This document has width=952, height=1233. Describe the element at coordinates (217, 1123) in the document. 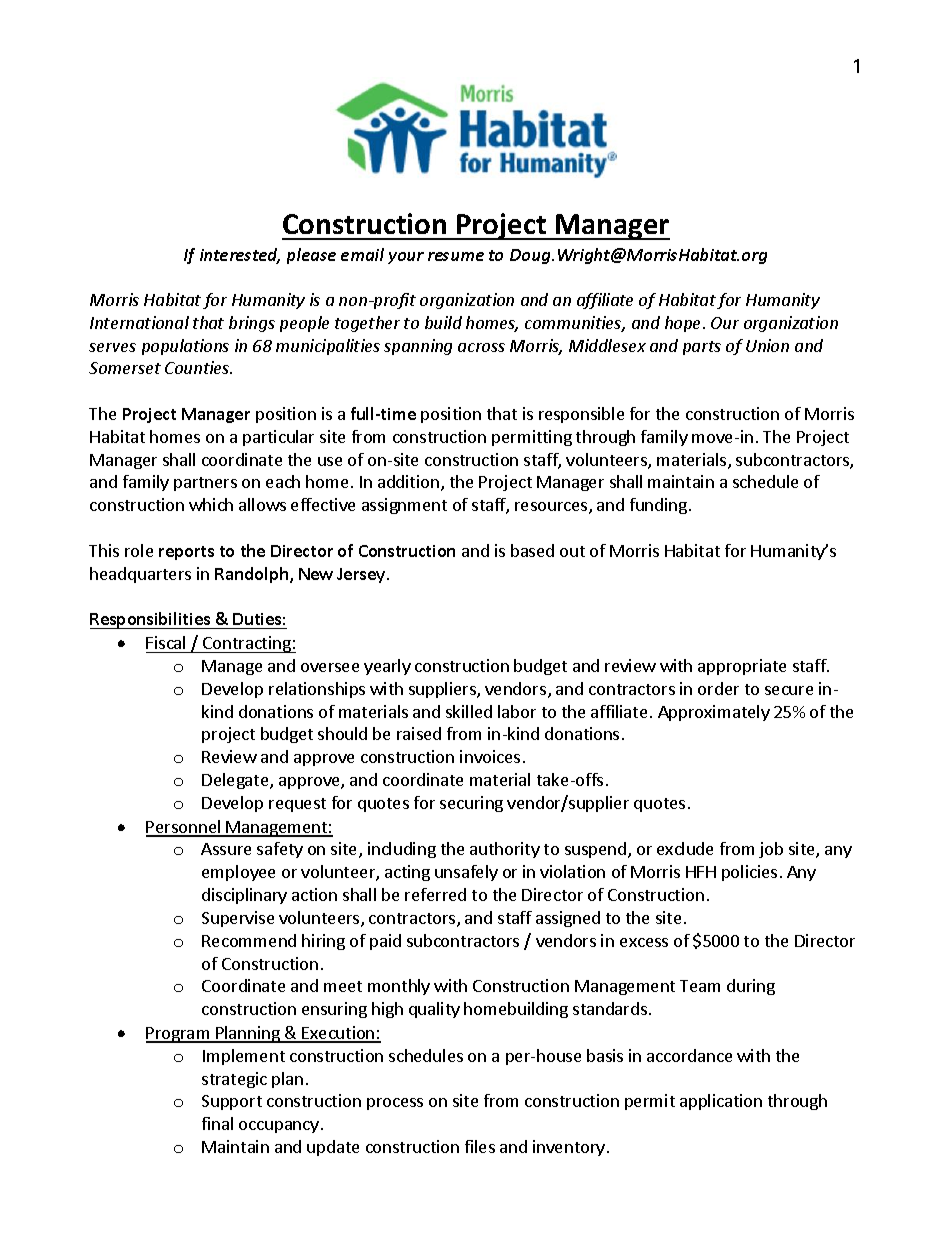

I see `final` at that location.
